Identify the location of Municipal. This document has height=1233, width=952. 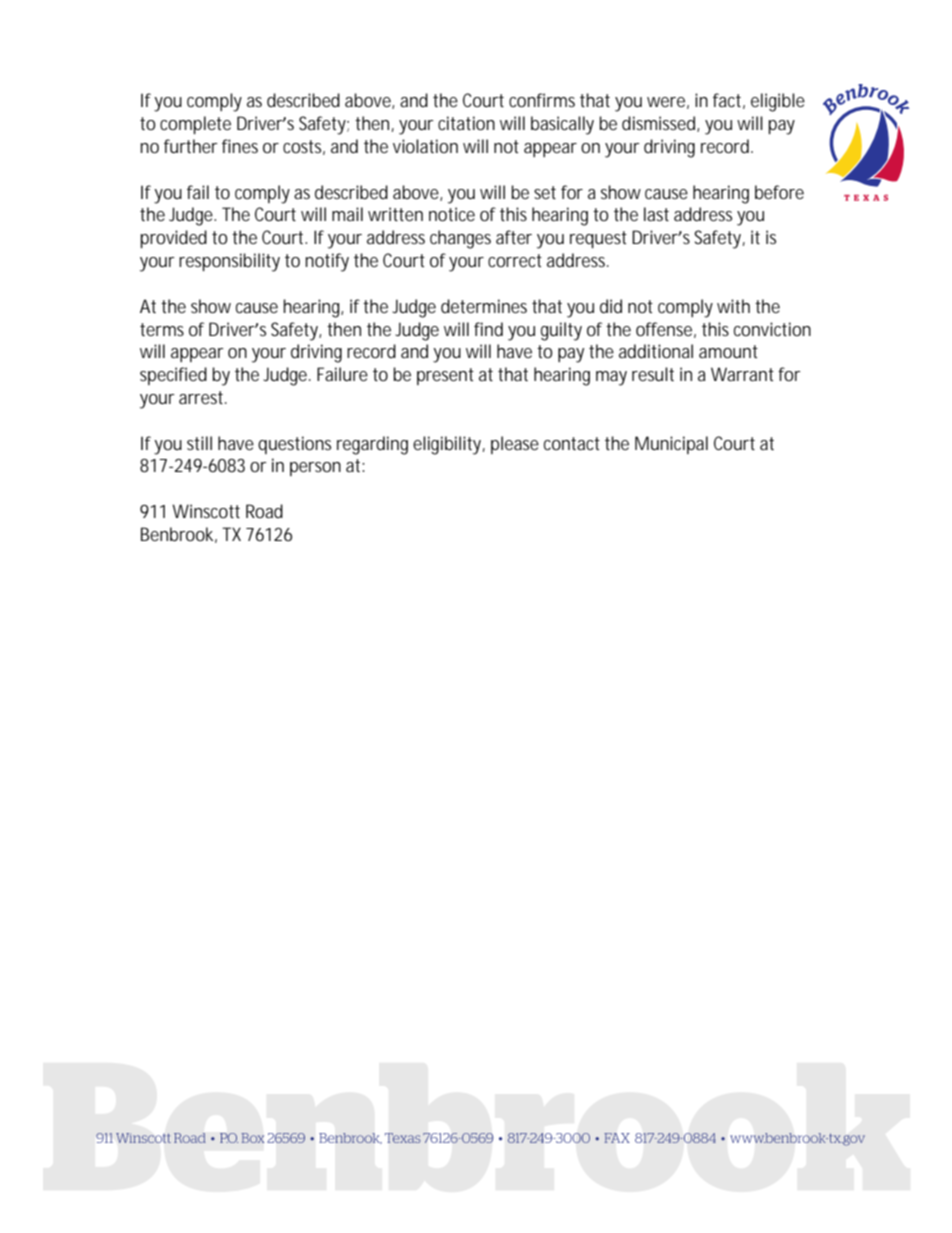
(671, 445).
